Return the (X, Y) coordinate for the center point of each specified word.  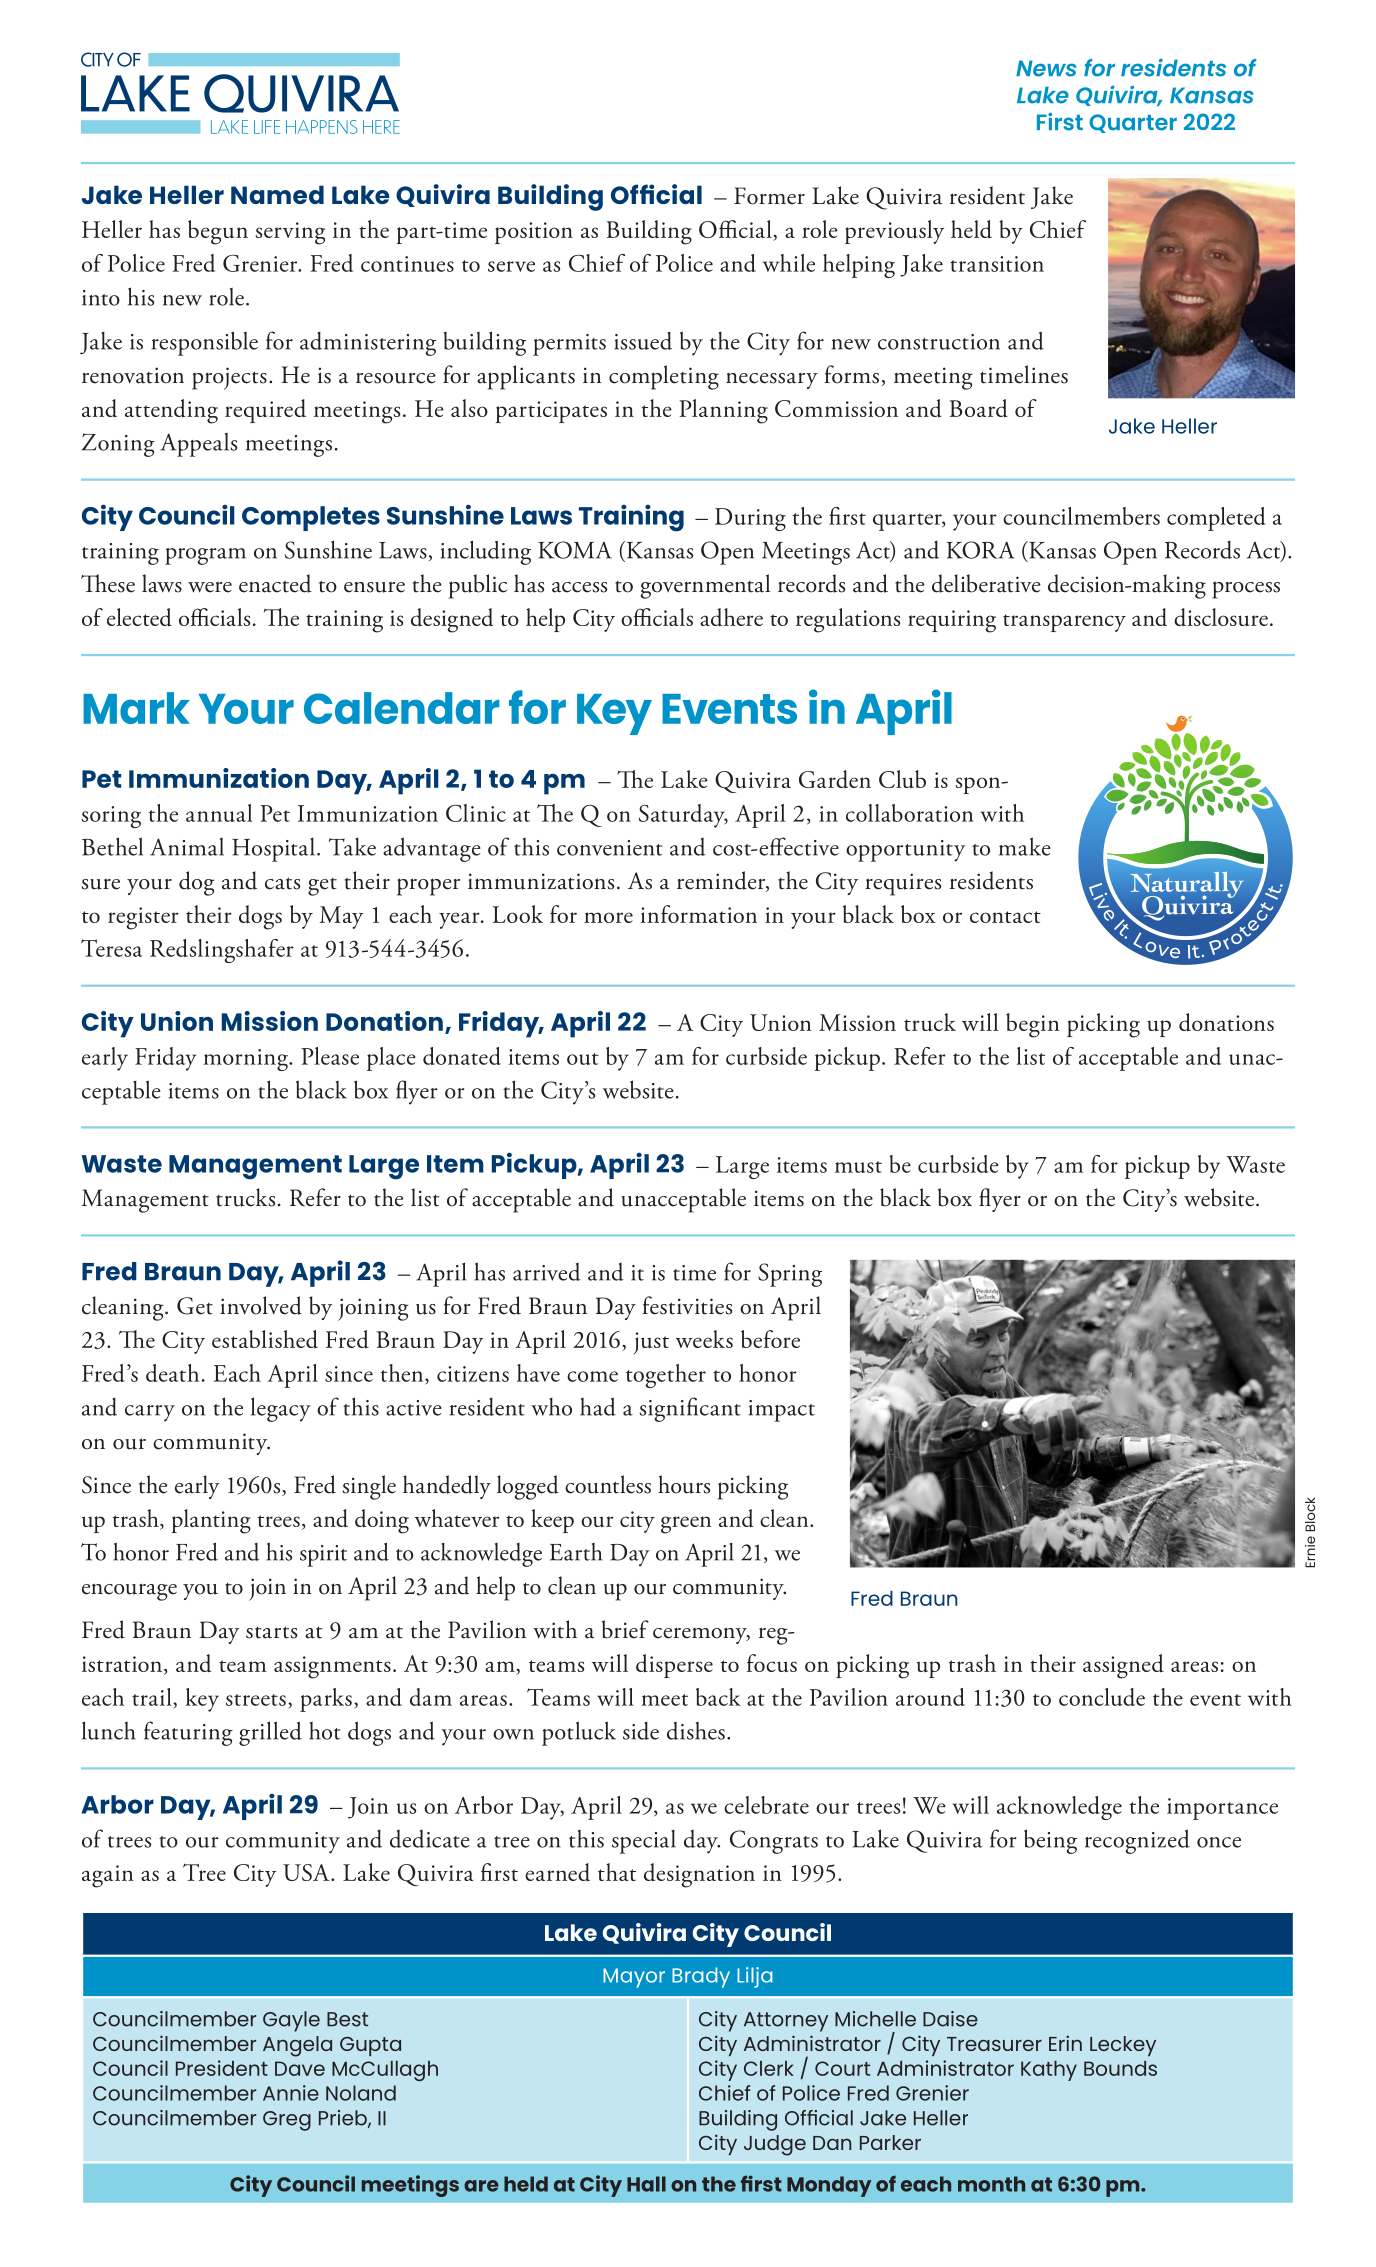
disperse (674, 1666)
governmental (705, 586)
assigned (1123, 1666)
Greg (287, 2121)
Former (769, 196)
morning (246, 1060)
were (210, 587)
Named (277, 194)
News (1046, 68)
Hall (646, 2184)
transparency (1064, 623)
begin (1033, 1025)
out (583, 1059)
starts (271, 1632)
